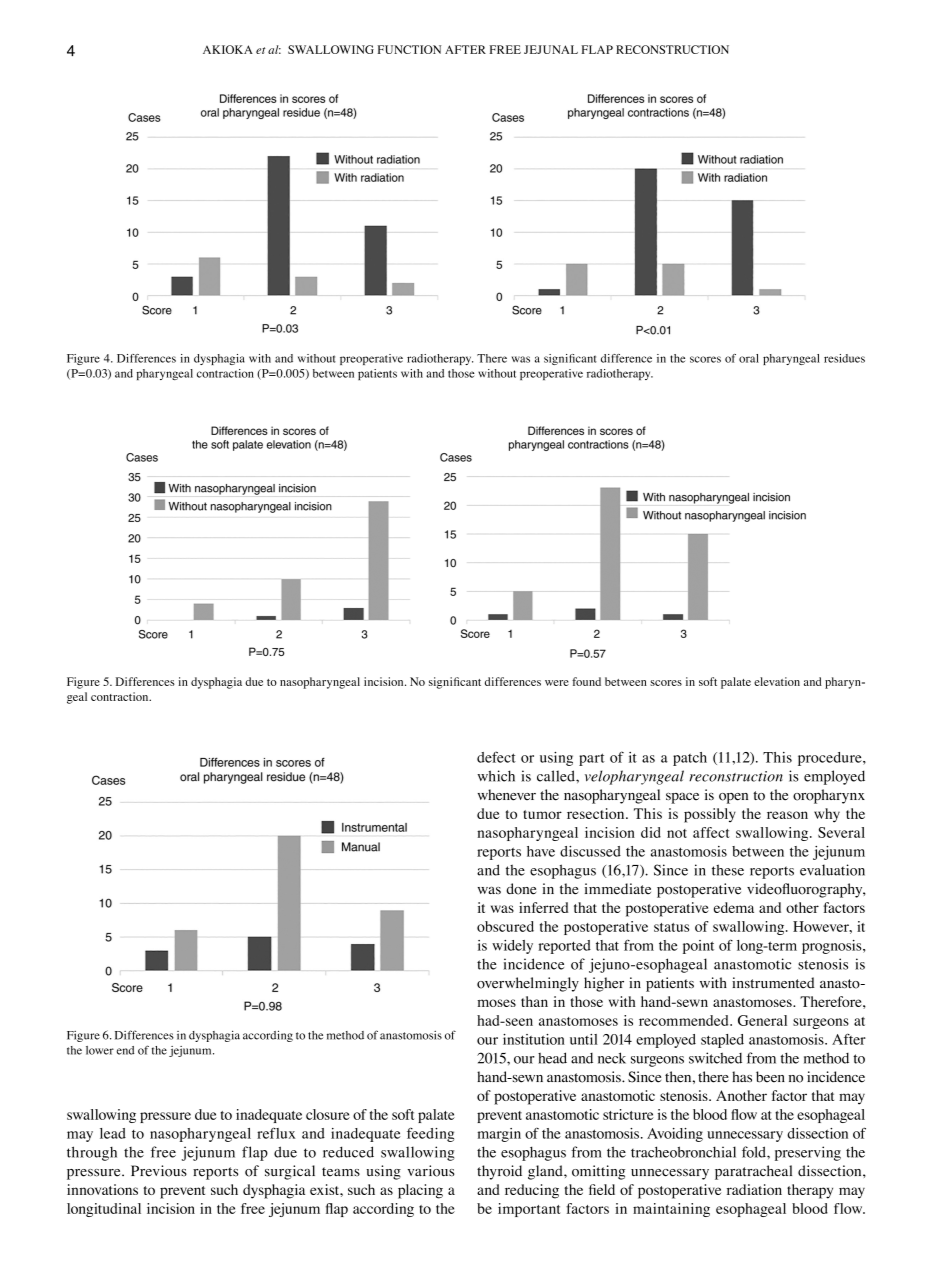 The width and height of the screenshot is (932, 1288). I want to click on thyroid, so click(499, 1172).
